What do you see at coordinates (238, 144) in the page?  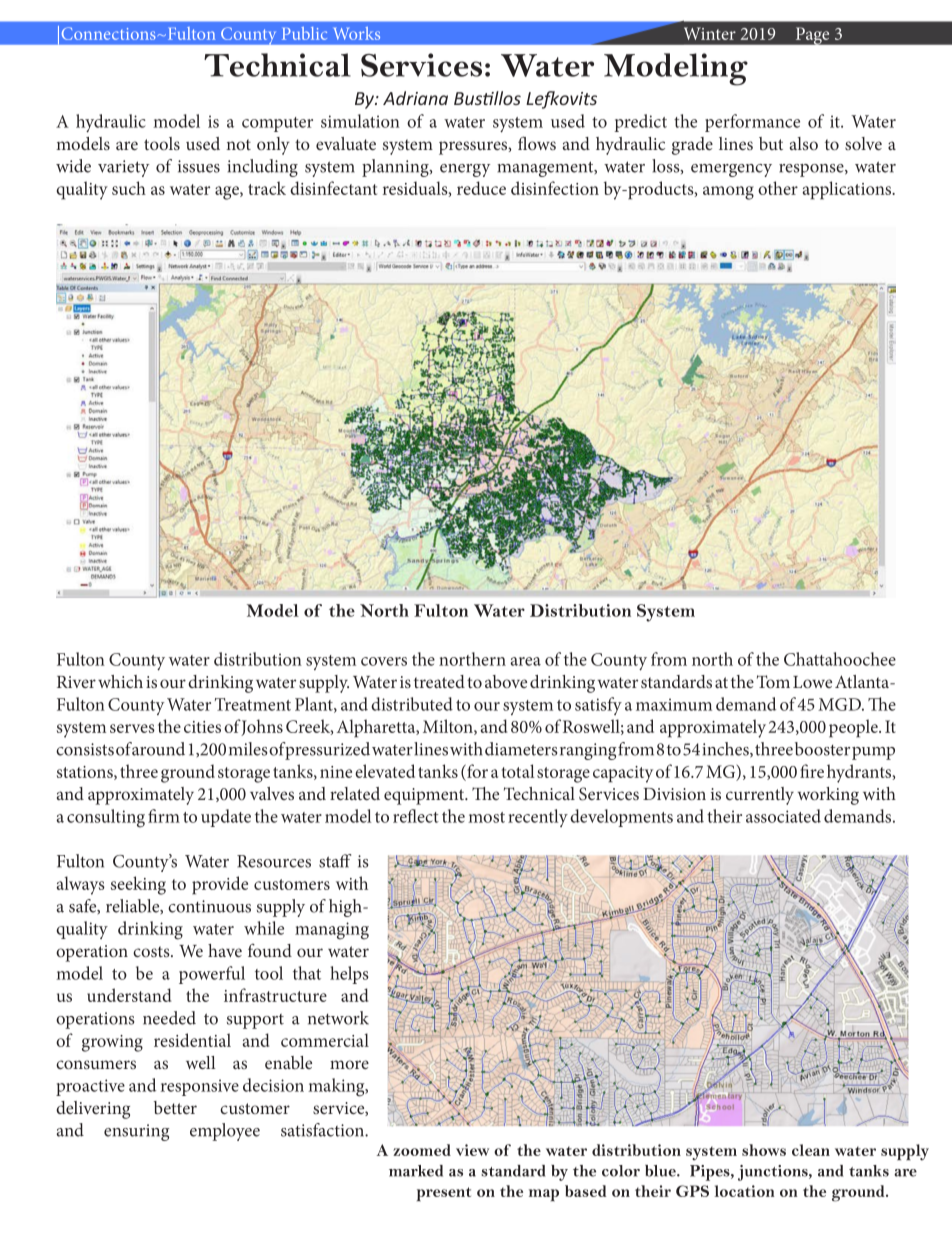 I see `not` at bounding box center [238, 144].
